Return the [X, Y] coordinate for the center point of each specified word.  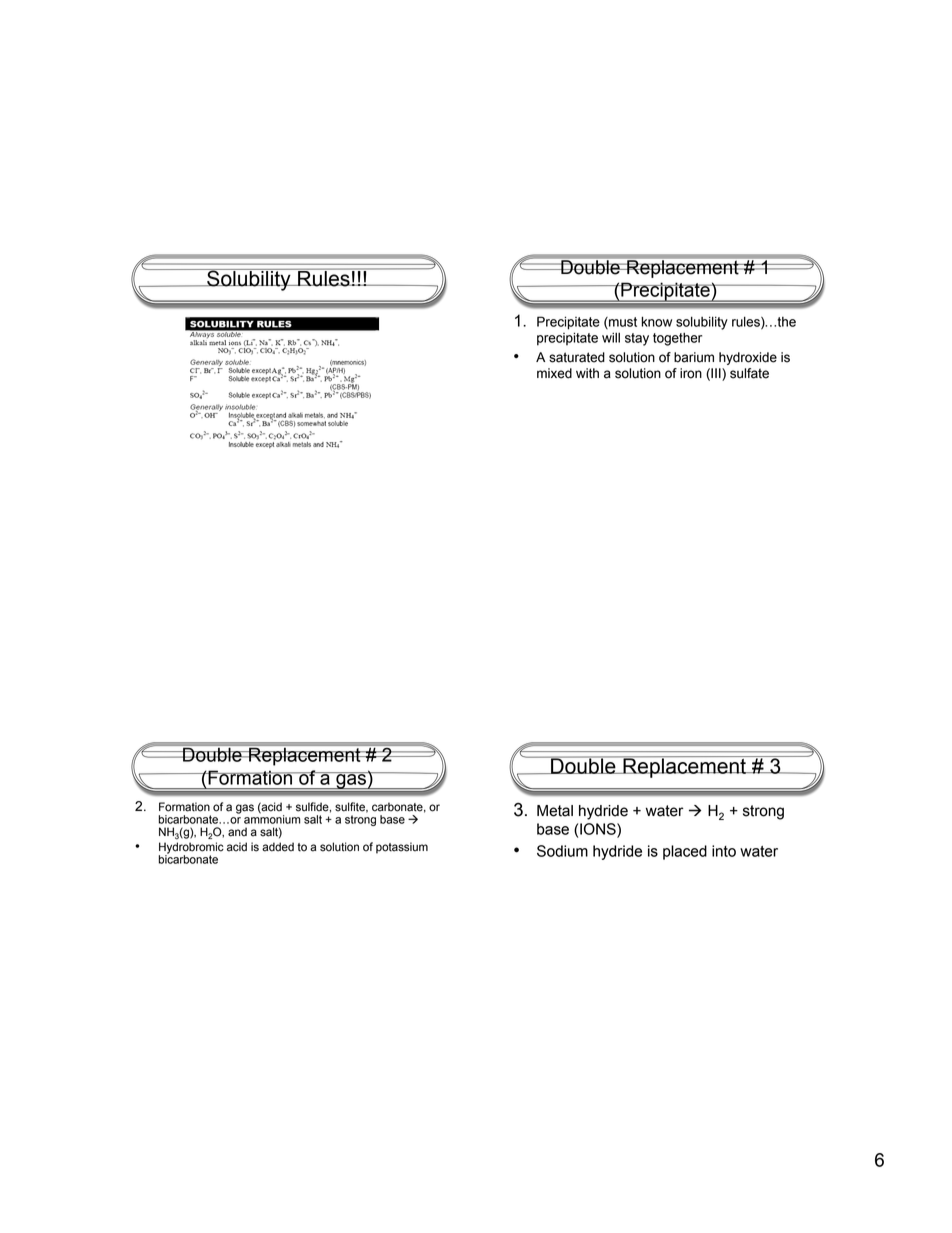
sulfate [749, 373]
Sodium [562, 851]
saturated [577, 357]
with [587, 373]
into [724, 851]
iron [691, 373]
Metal [555, 811]
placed [685, 852]
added [278, 847]
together [677, 339]
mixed [554, 373]
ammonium [272, 818]
